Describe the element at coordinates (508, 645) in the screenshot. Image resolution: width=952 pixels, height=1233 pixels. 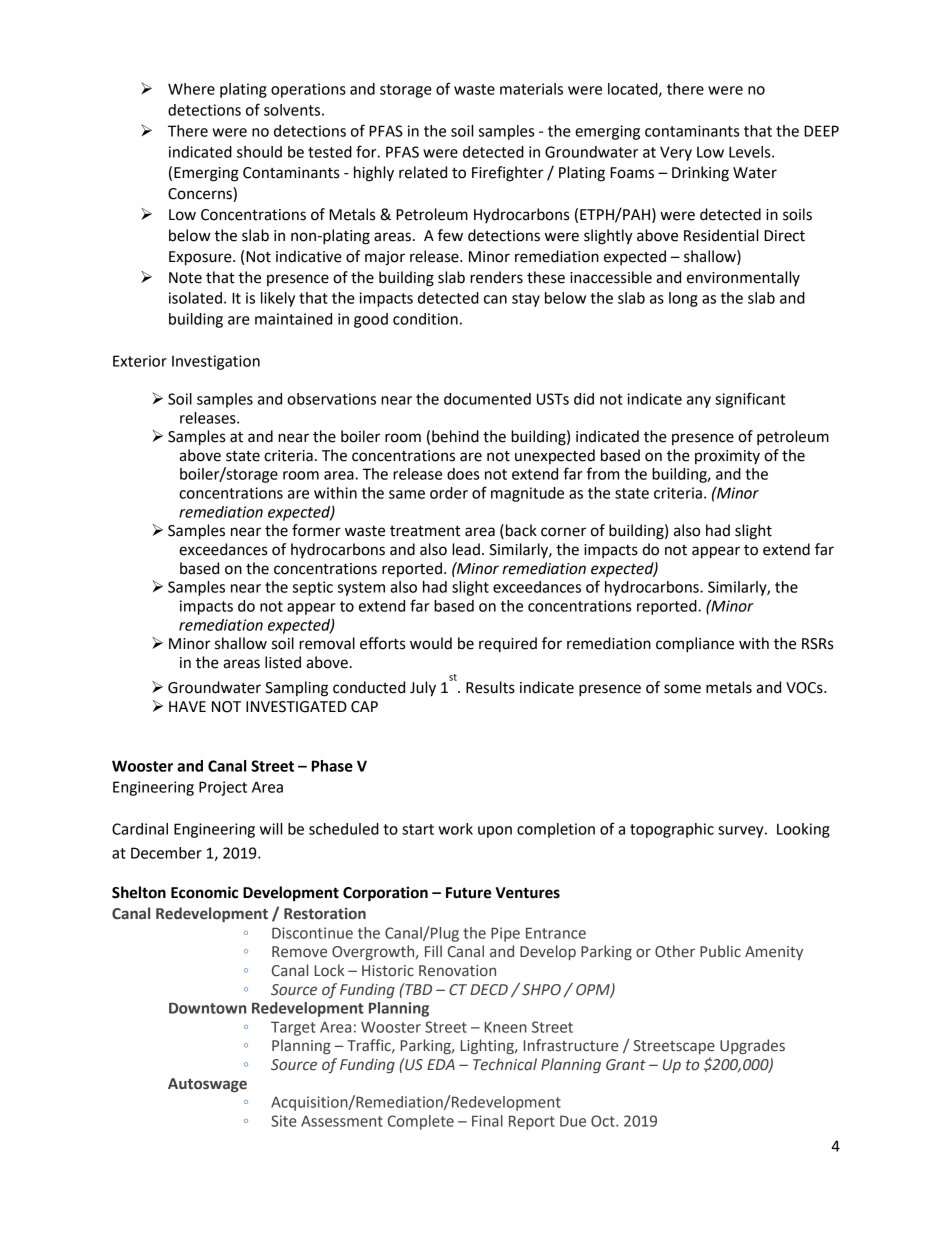
I see `required` at that location.
